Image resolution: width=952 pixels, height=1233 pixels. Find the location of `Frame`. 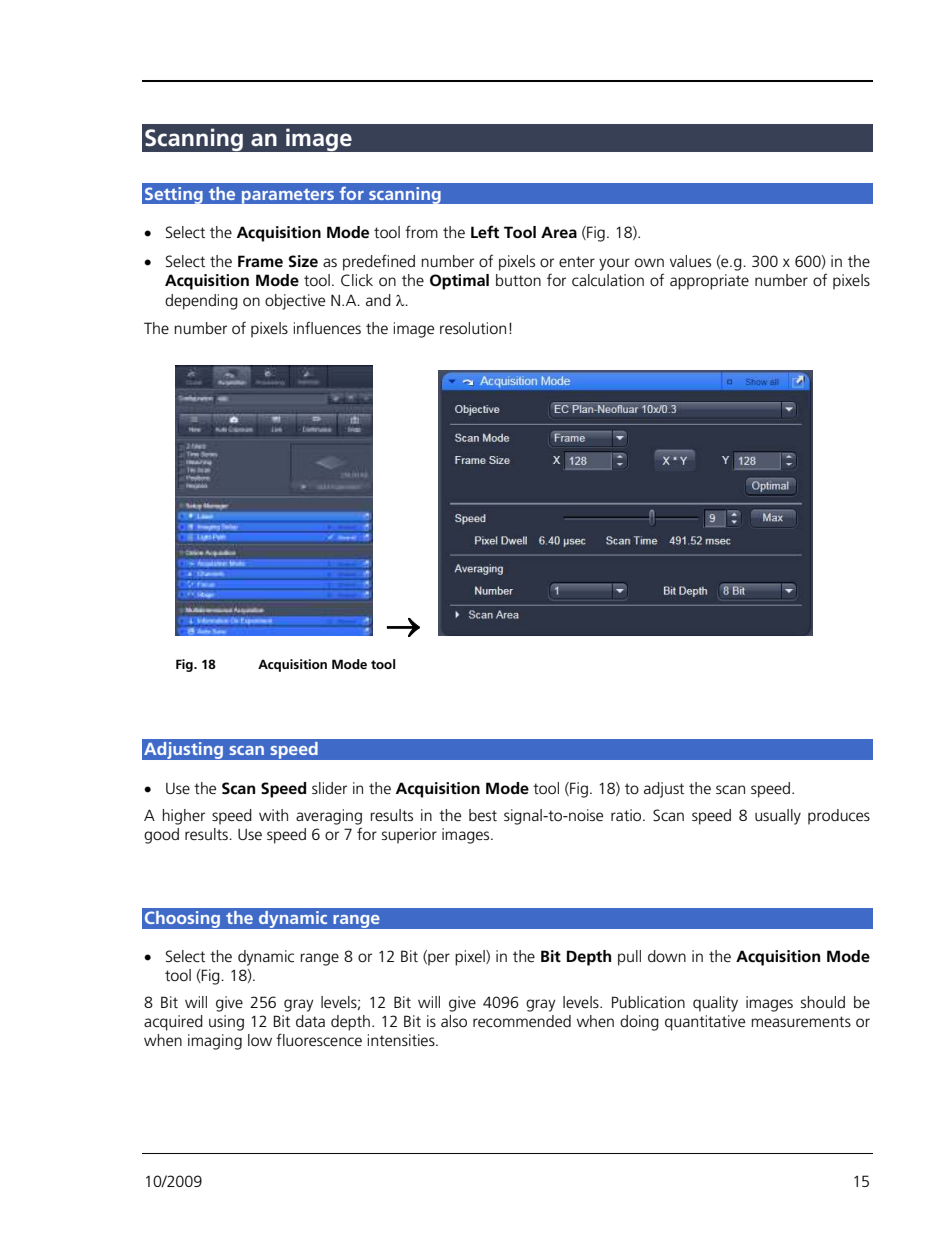

Frame is located at coordinates (260, 261).
